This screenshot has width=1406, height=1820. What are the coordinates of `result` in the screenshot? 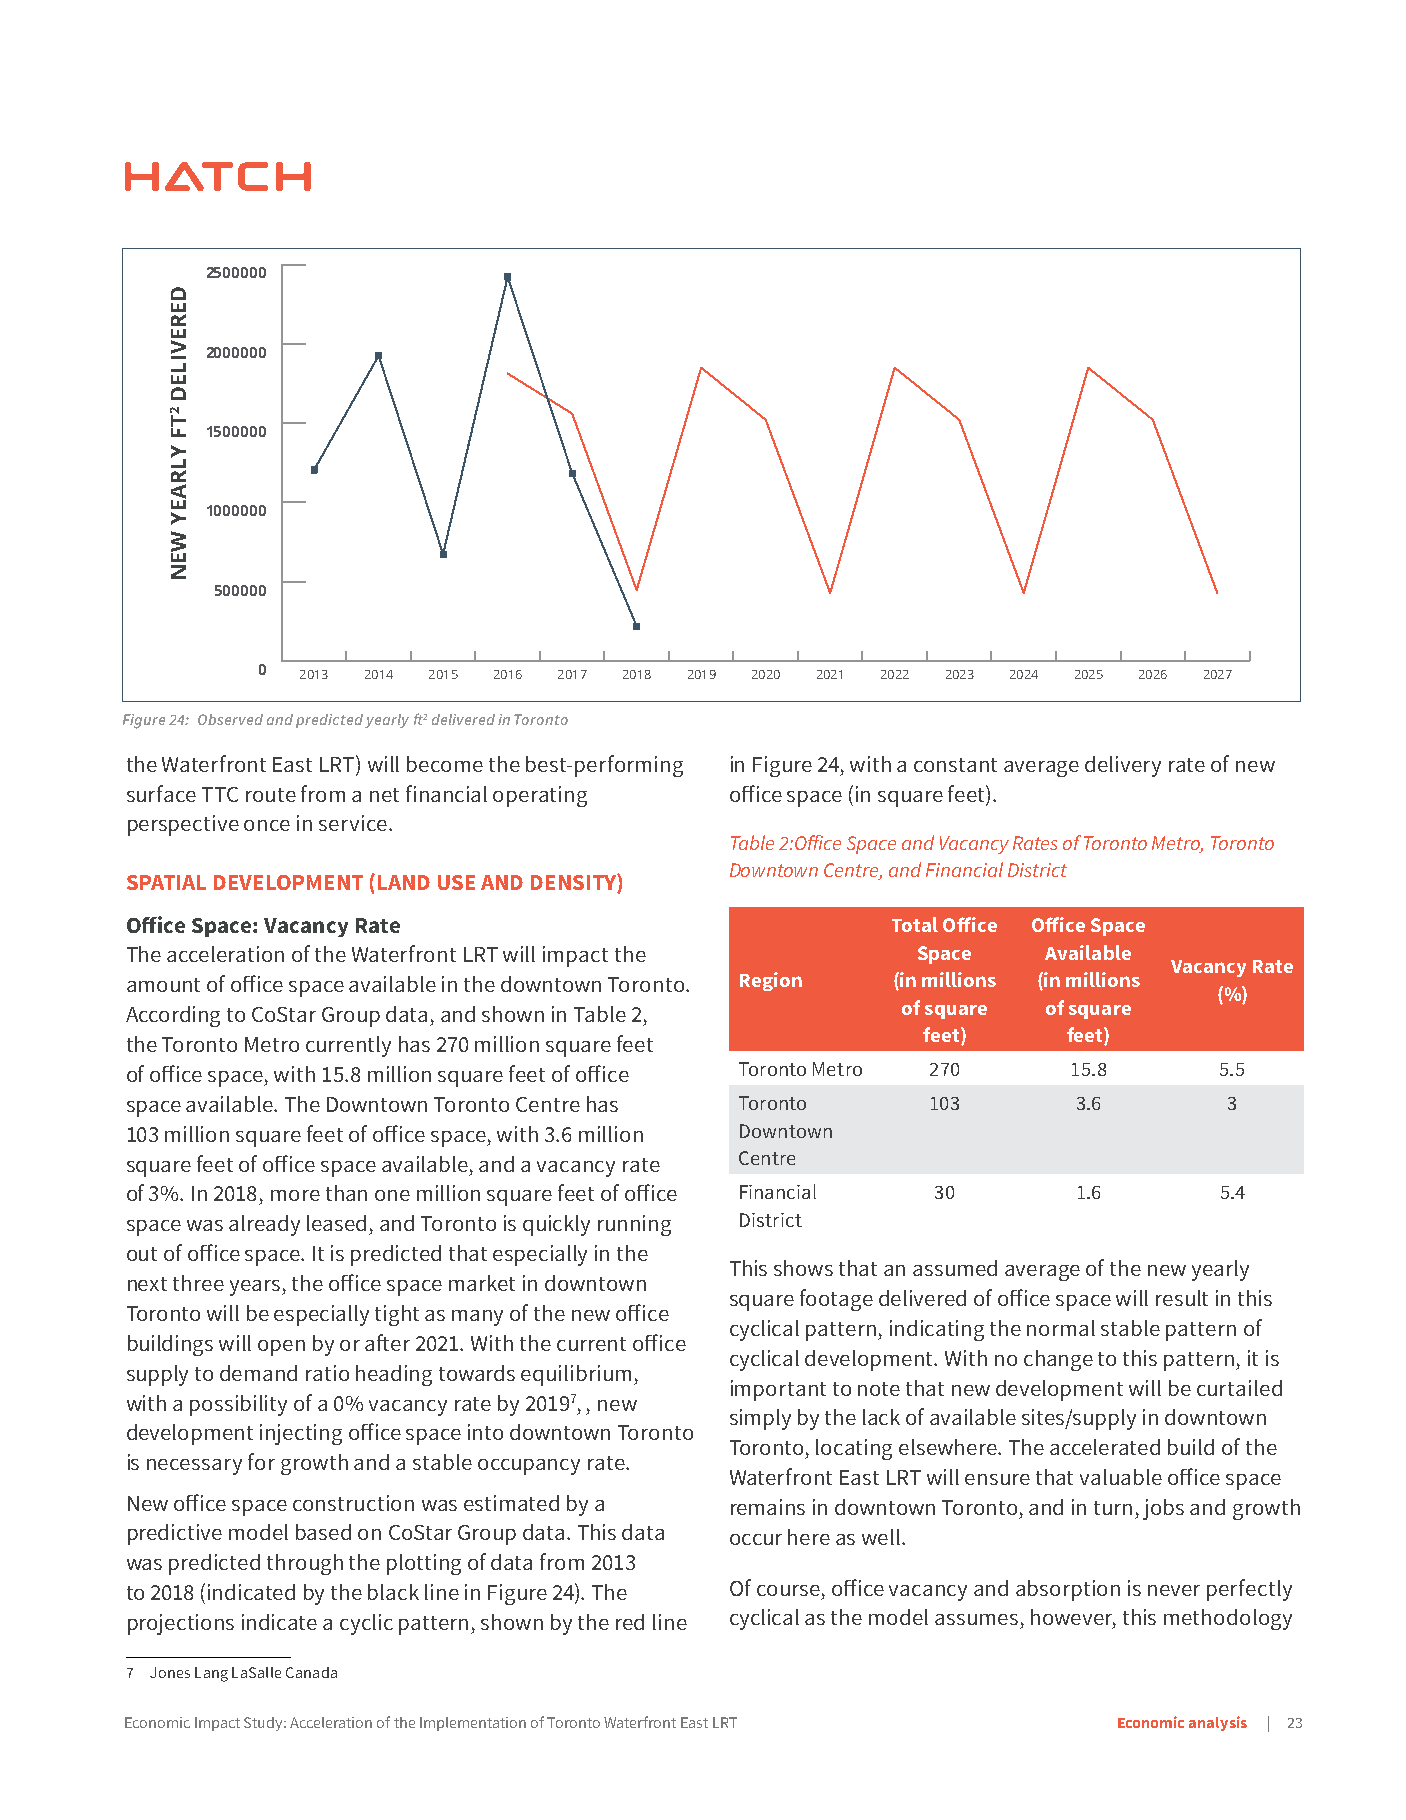 It's located at (1182, 1298).
